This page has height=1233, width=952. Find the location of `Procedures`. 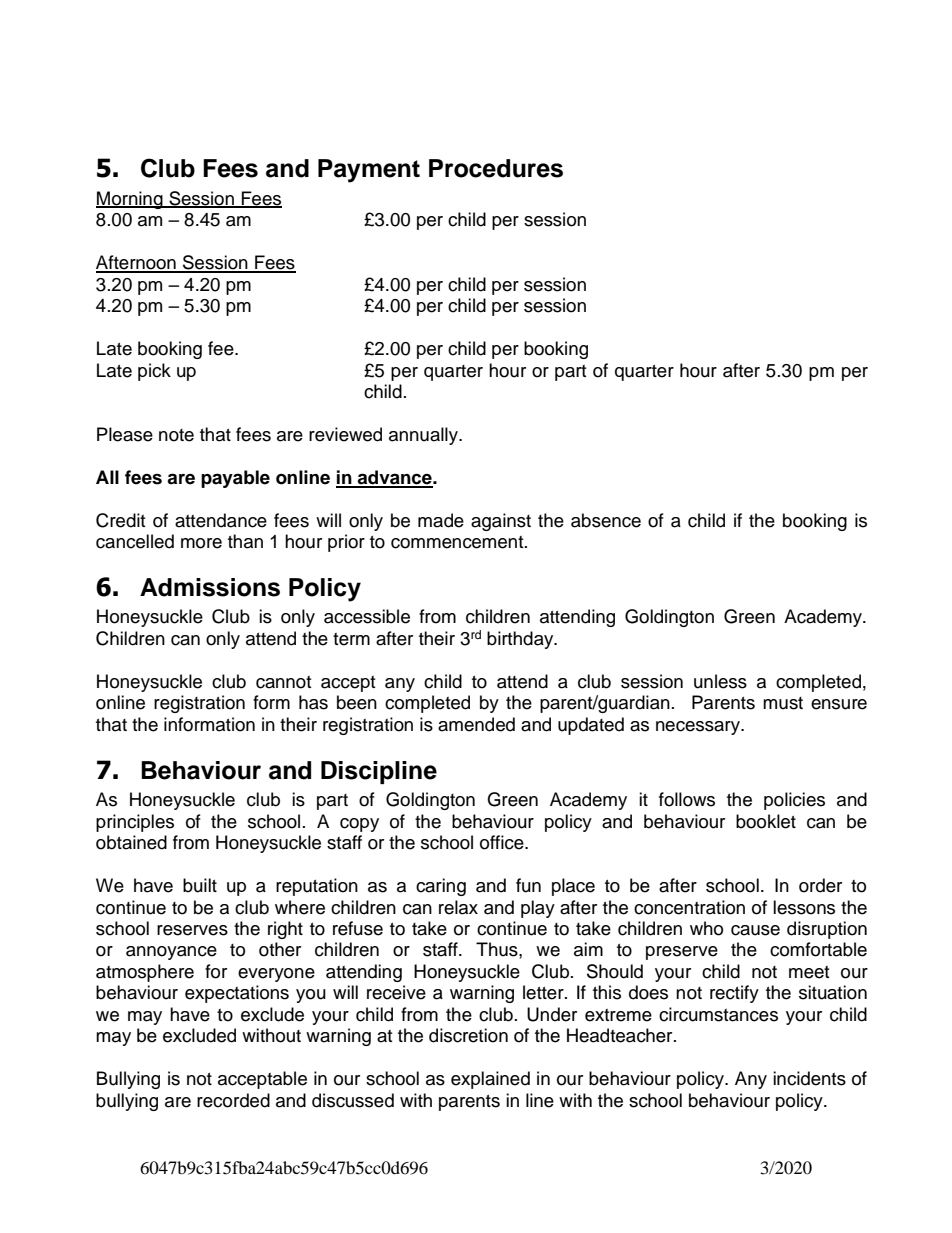

Procedures is located at coordinates (496, 168).
